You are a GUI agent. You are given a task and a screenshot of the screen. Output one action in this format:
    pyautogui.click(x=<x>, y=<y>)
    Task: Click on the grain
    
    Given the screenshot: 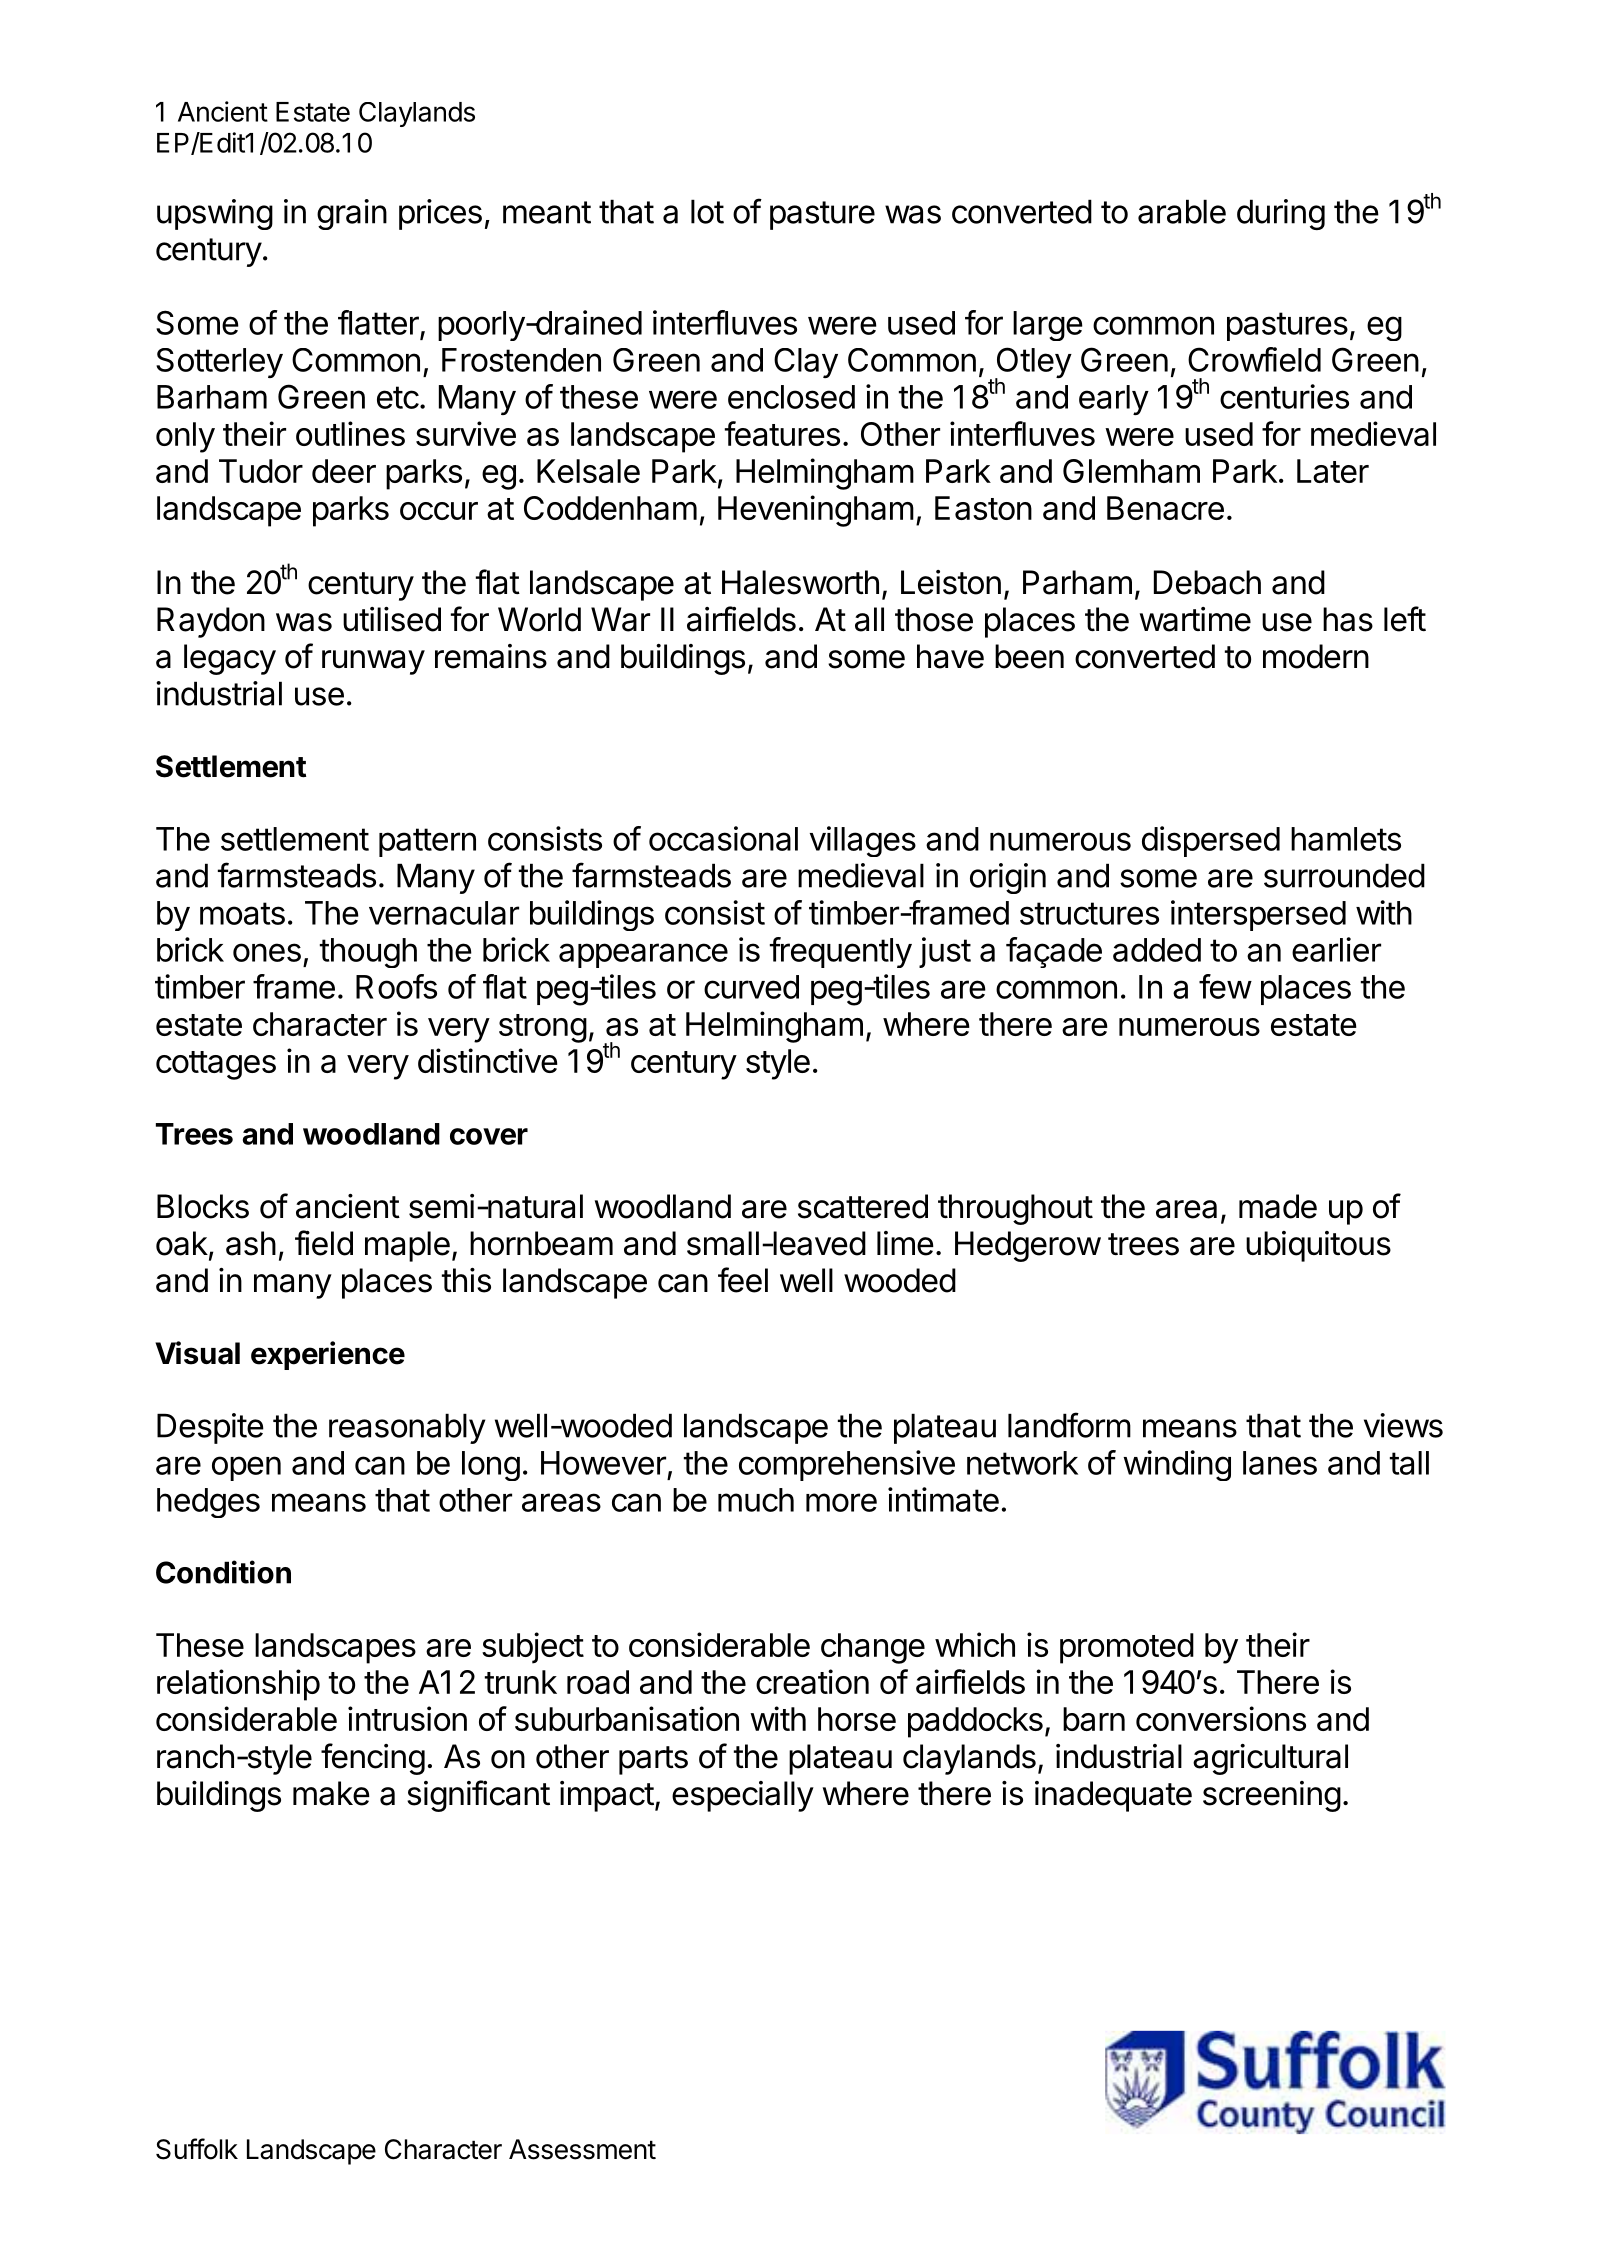 What is the action you would take?
    pyautogui.click(x=352, y=214)
